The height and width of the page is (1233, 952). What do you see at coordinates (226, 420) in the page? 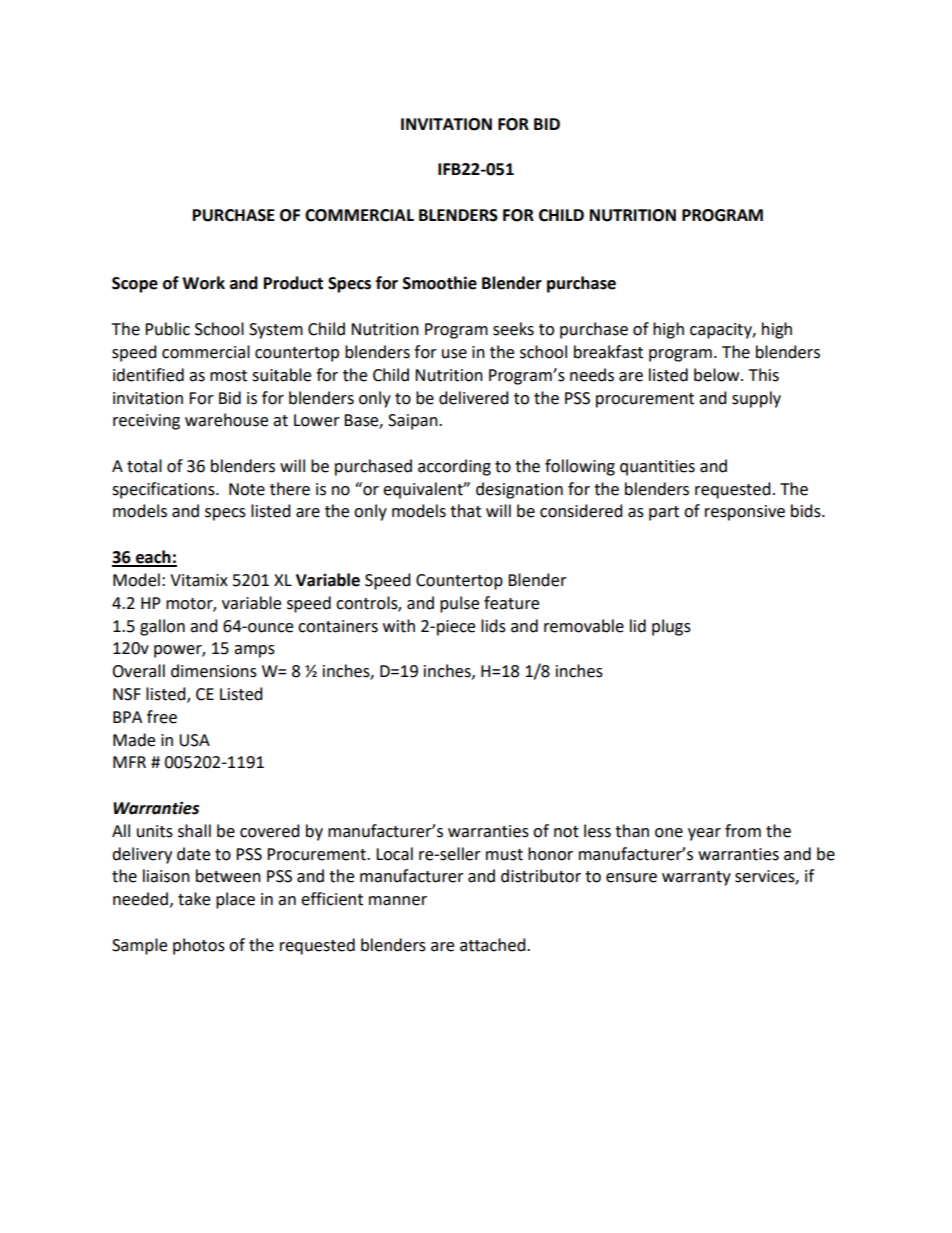
I see `warehouse` at bounding box center [226, 420].
